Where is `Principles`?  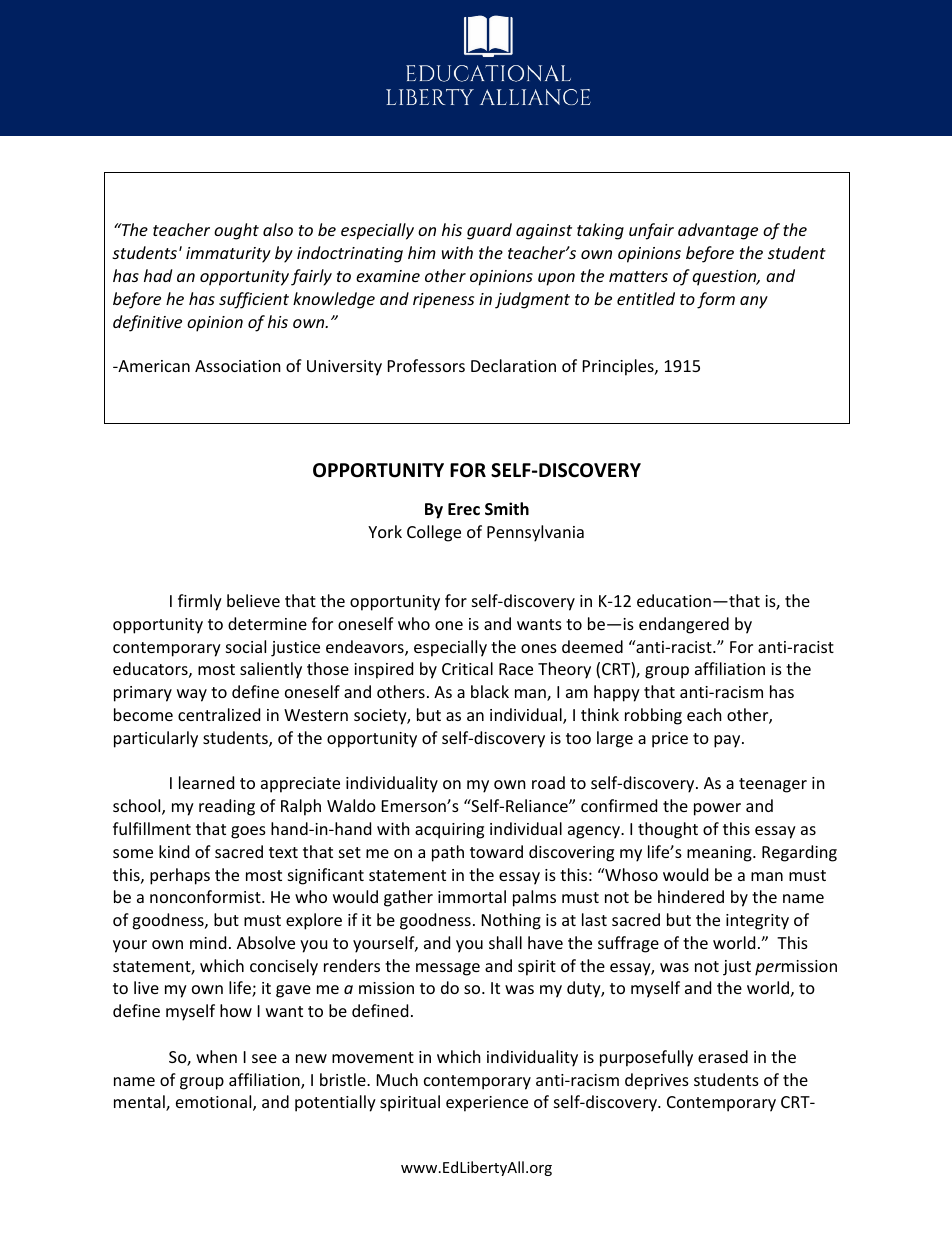 Principles is located at coordinates (619, 367).
